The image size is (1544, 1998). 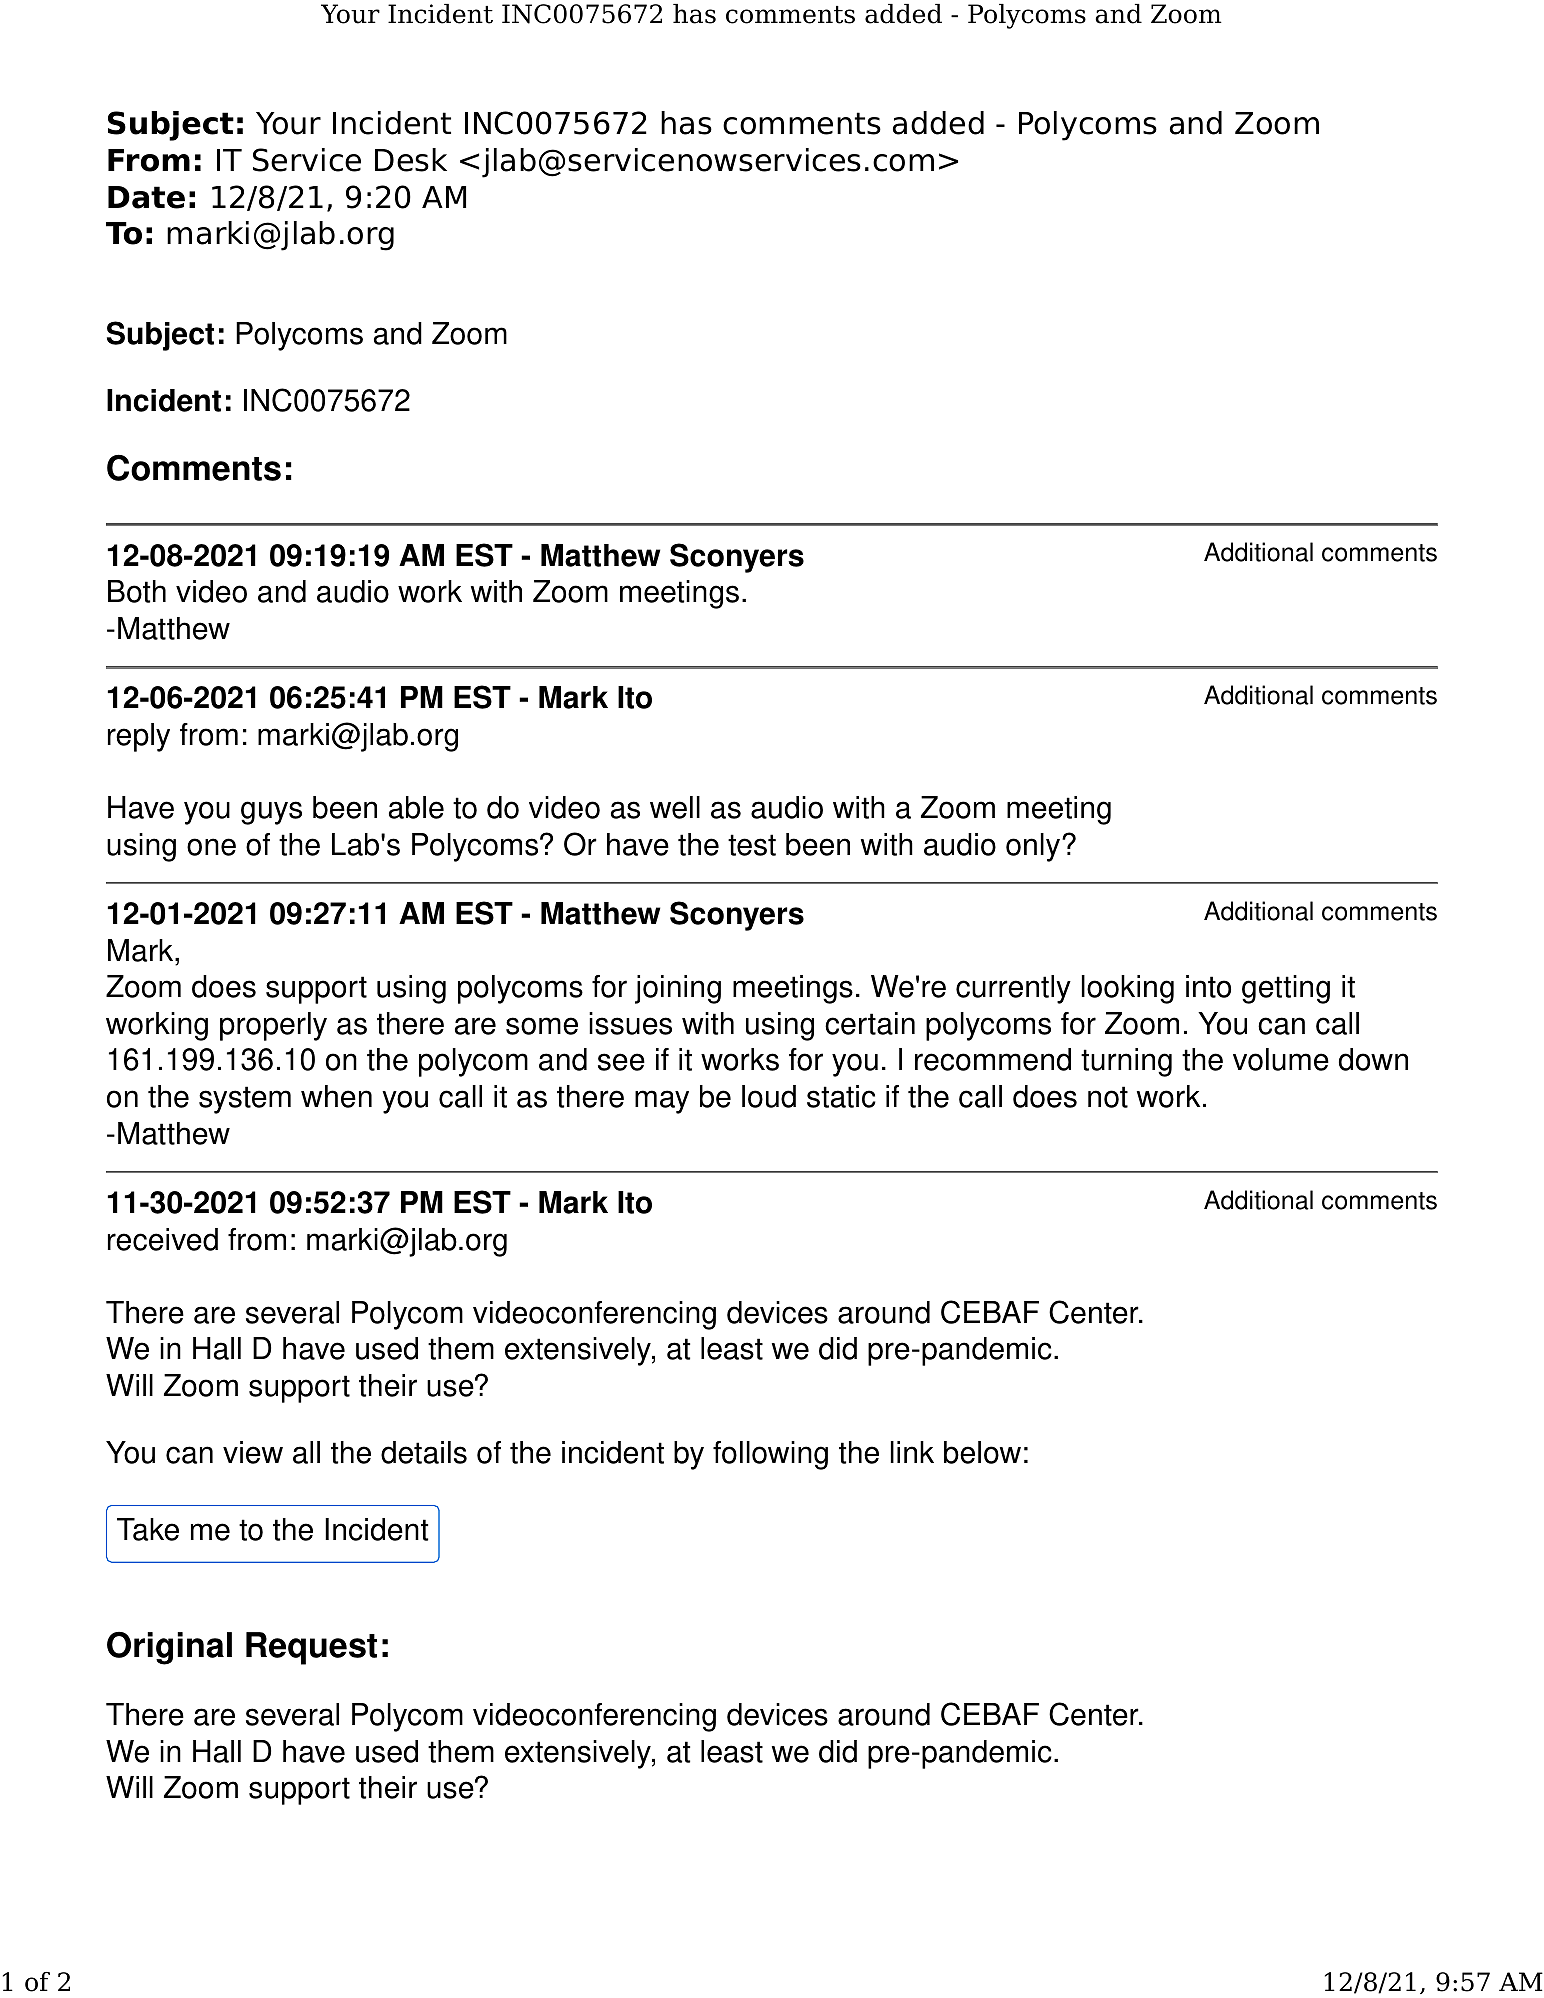 What do you see at coordinates (311, 1648) in the page?
I see `Request` at bounding box center [311, 1648].
